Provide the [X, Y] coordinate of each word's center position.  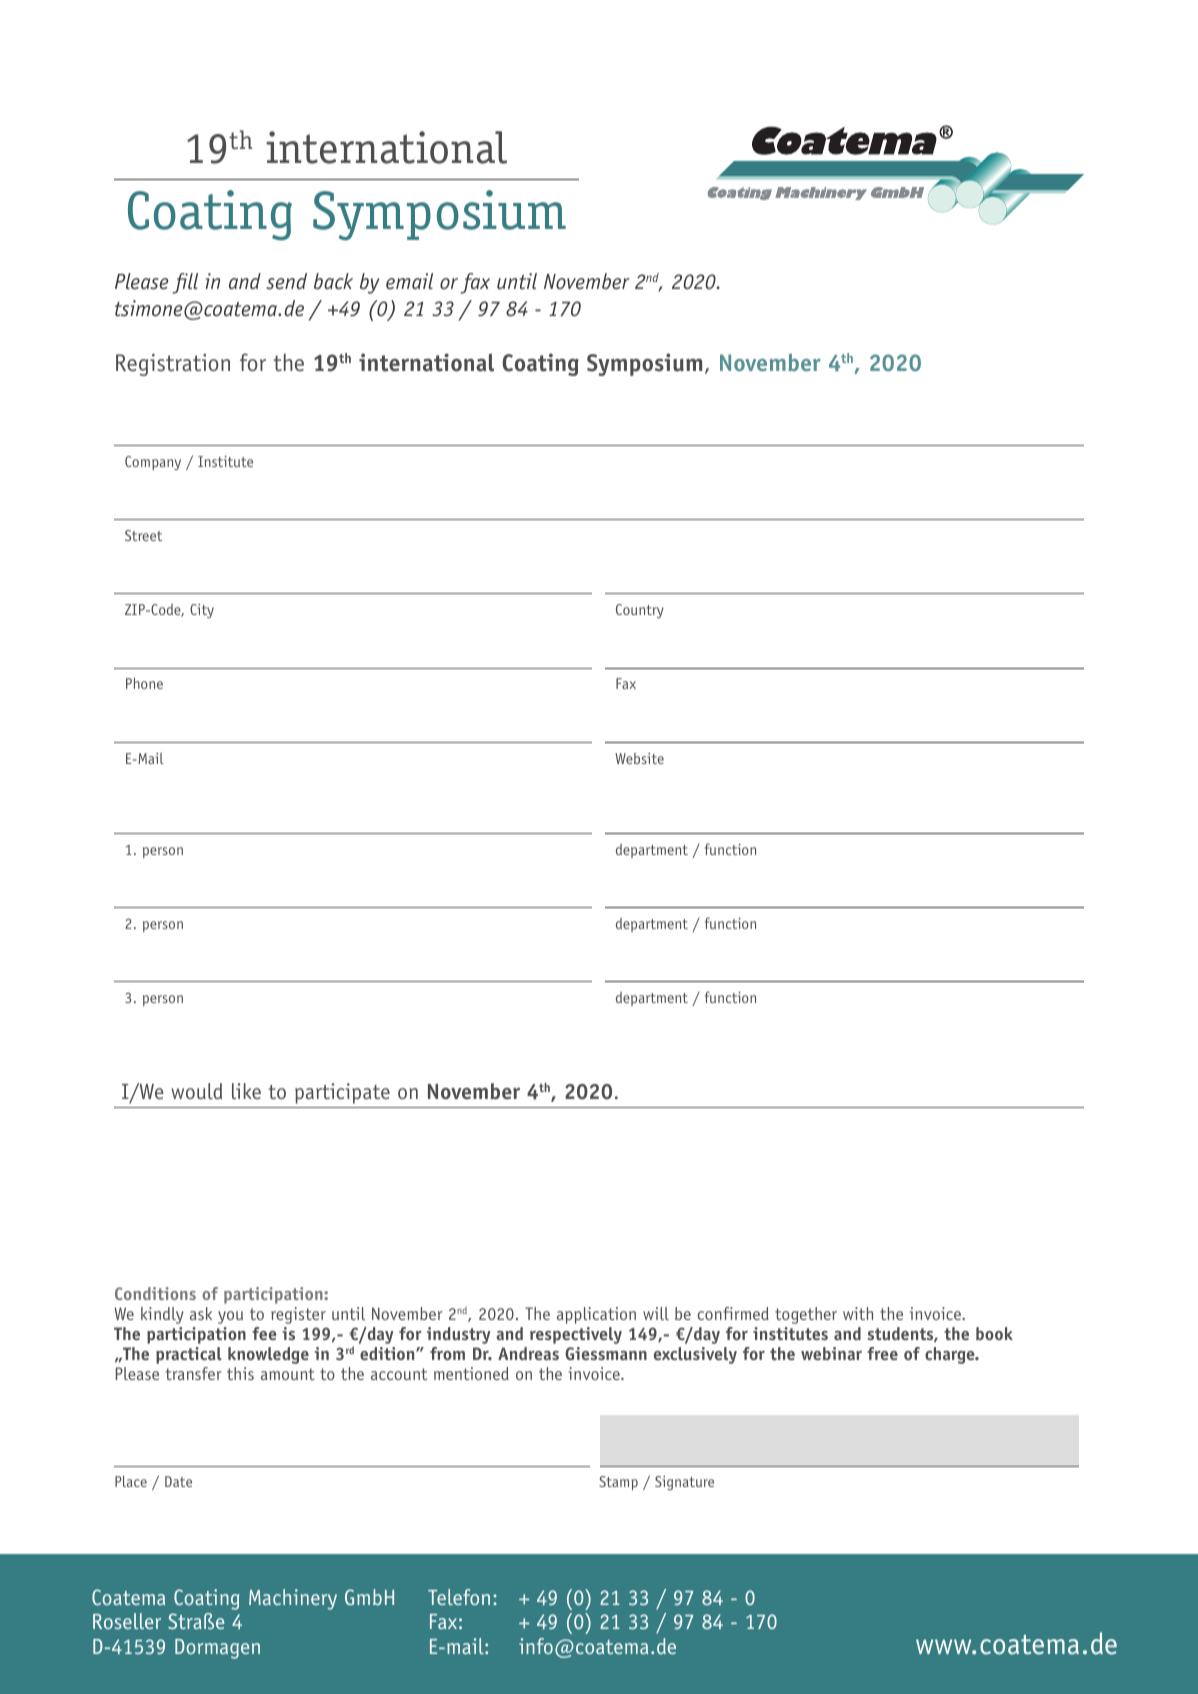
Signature [684, 1483]
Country [640, 611]
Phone [144, 683]
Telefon [459, 1597]
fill [185, 283]
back [333, 281]
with [858, 1313]
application [596, 1315]
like [246, 1091]
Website [639, 758]
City [202, 611]
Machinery [293, 1599]
